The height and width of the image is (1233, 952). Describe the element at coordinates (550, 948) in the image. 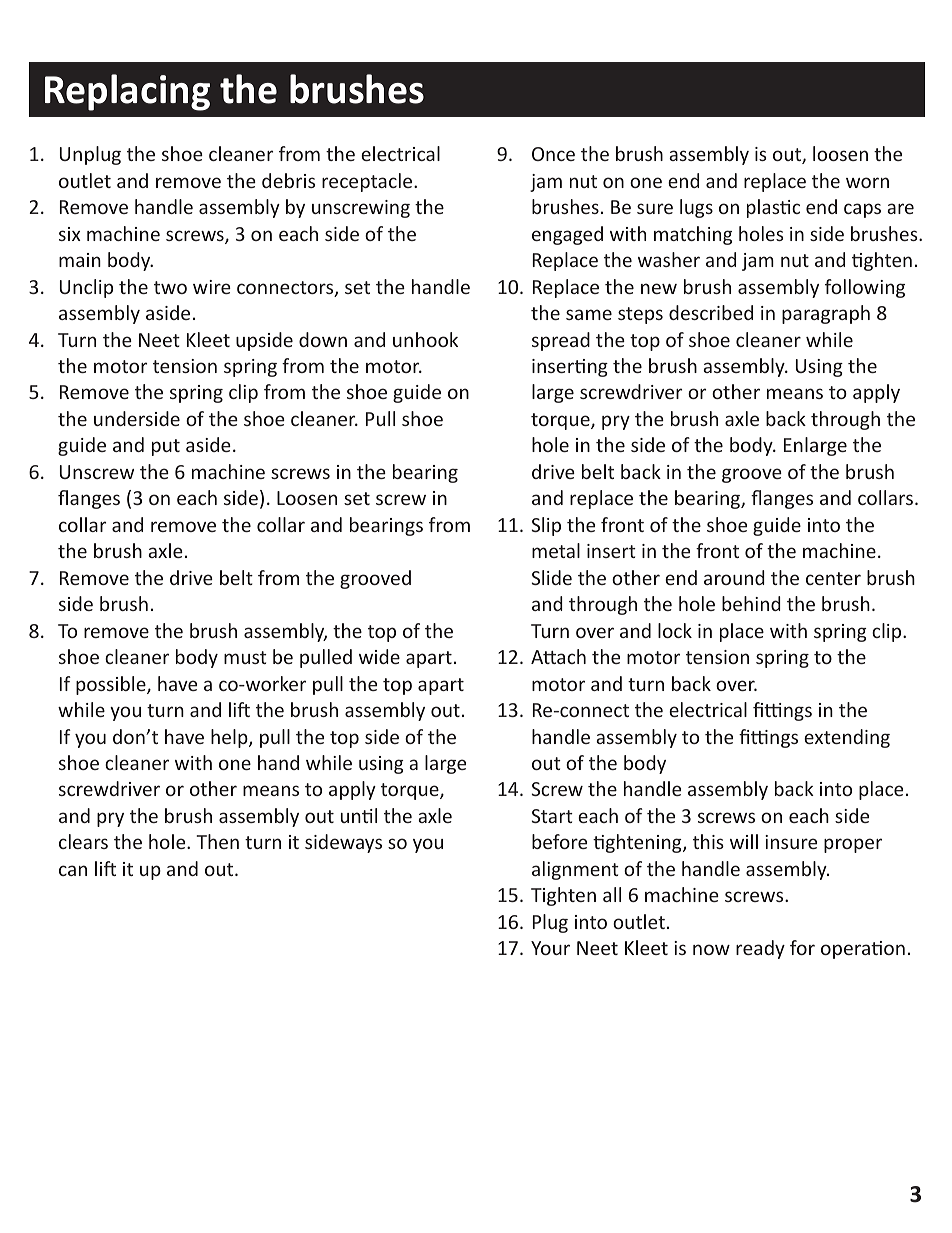

I see `Your` at that location.
